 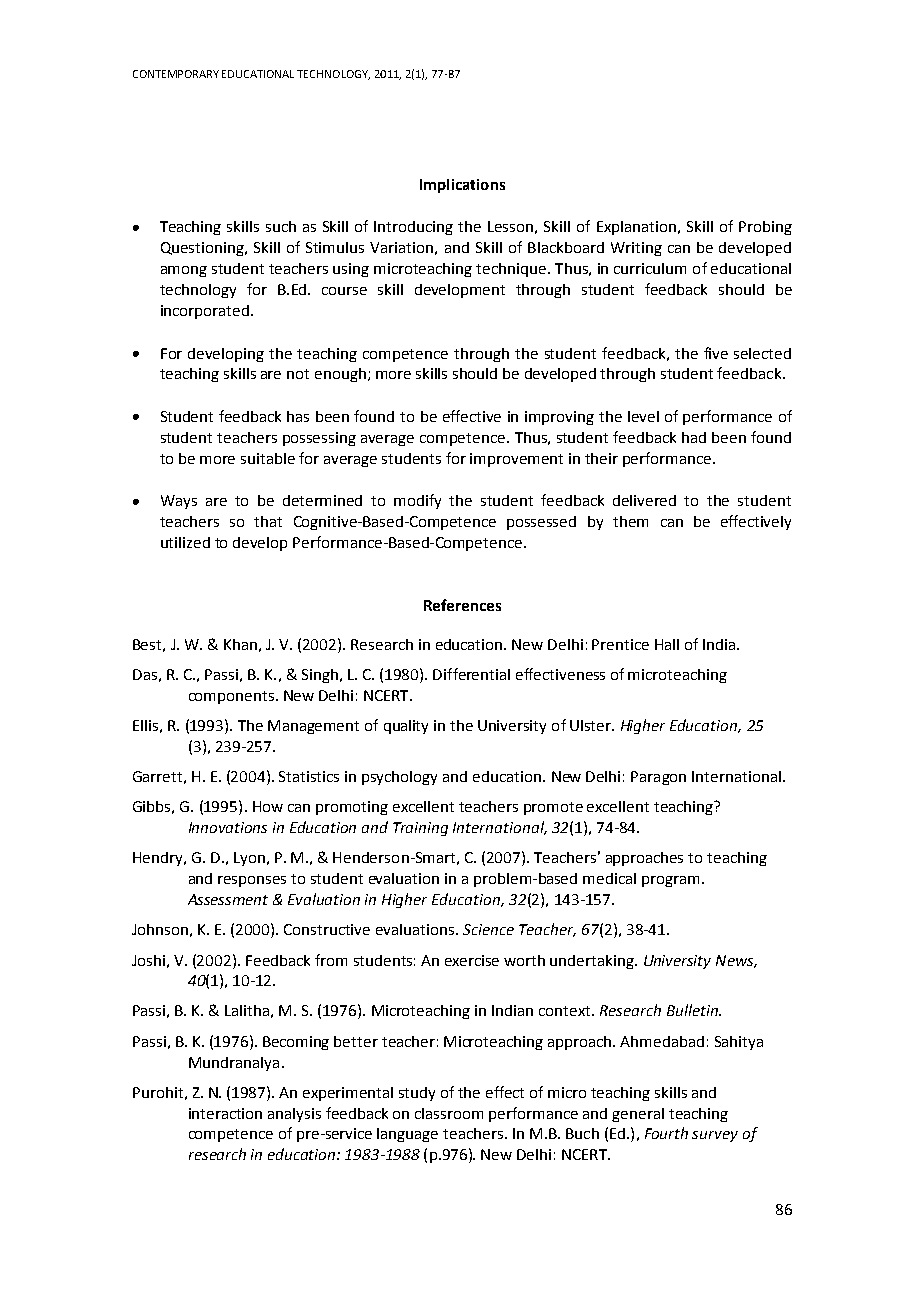 What do you see at coordinates (667, 644) in the screenshot?
I see `Hall` at bounding box center [667, 644].
